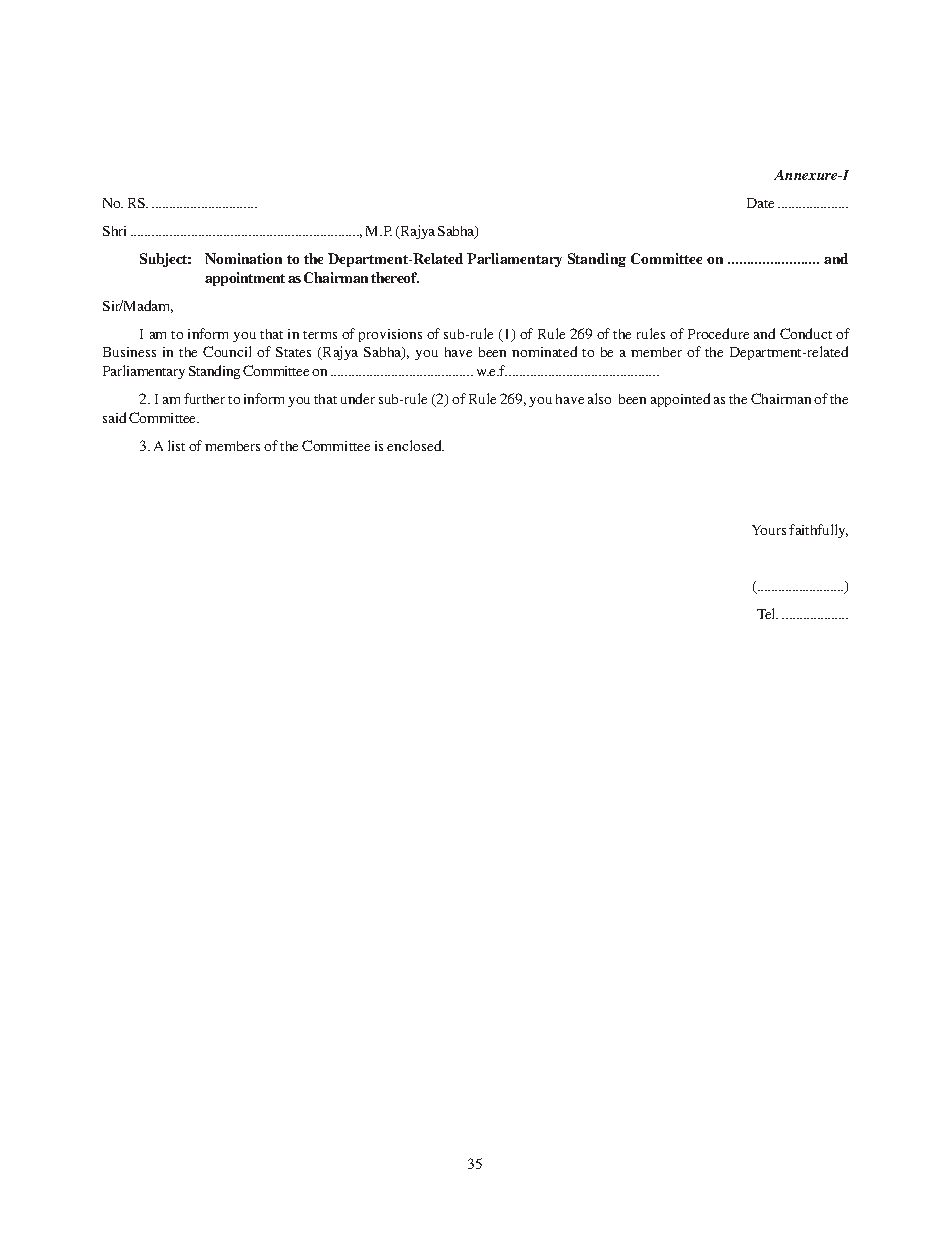 The image size is (952, 1233). I want to click on list, so click(176, 445).
